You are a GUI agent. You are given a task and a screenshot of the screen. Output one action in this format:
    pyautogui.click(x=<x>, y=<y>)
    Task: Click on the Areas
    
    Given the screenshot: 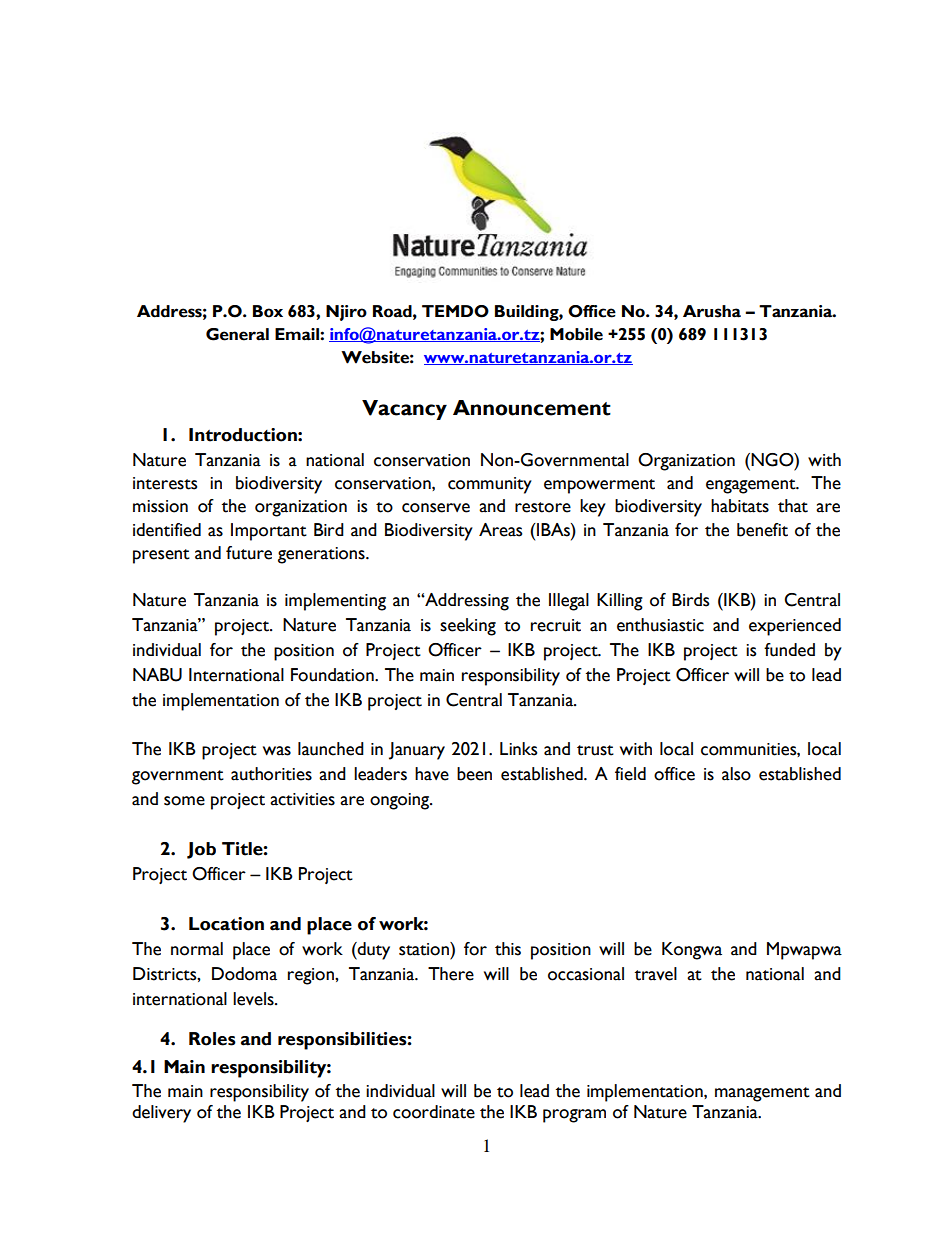 What is the action you would take?
    pyautogui.click(x=500, y=530)
